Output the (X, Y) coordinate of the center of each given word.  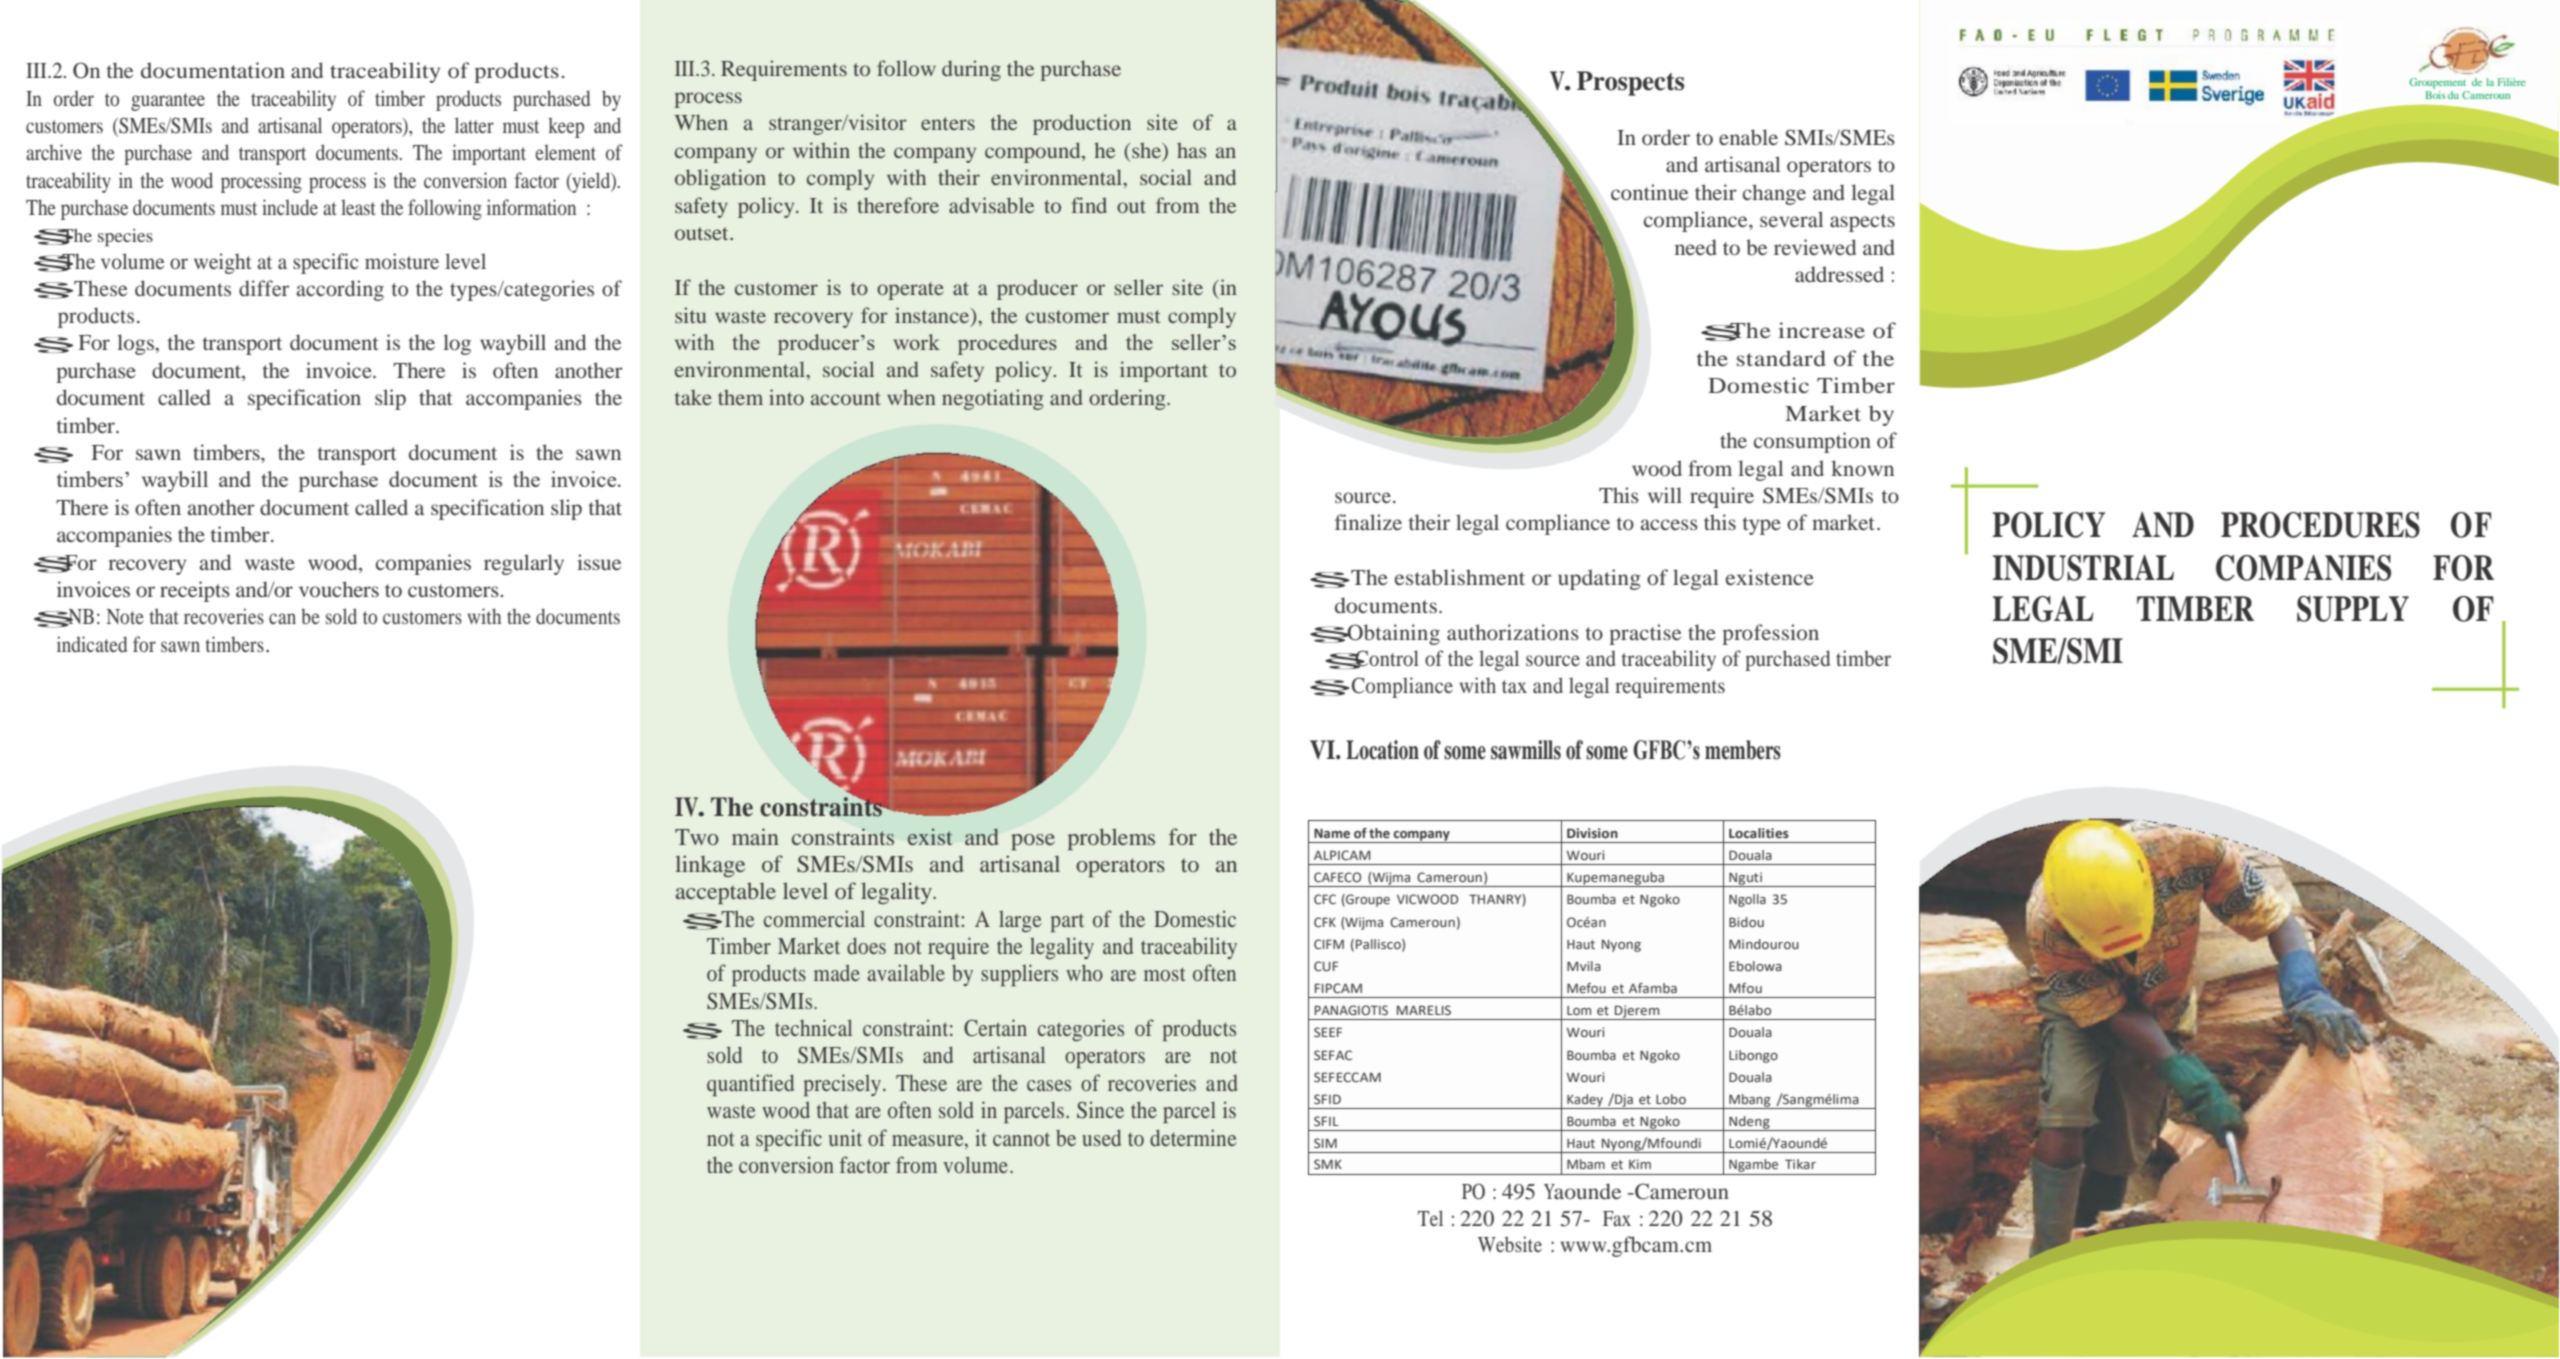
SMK (1328, 1164)
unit (845, 1137)
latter (474, 125)
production (1082, 124)
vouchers (339, 589)
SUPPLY (2353, 609)
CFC (1325, 899)
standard (1781, 358)
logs (136, 344)
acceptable (726, 893)
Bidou (1746, 922)
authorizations (1513, 632)
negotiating (993, 399)
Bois (2435, 95)
